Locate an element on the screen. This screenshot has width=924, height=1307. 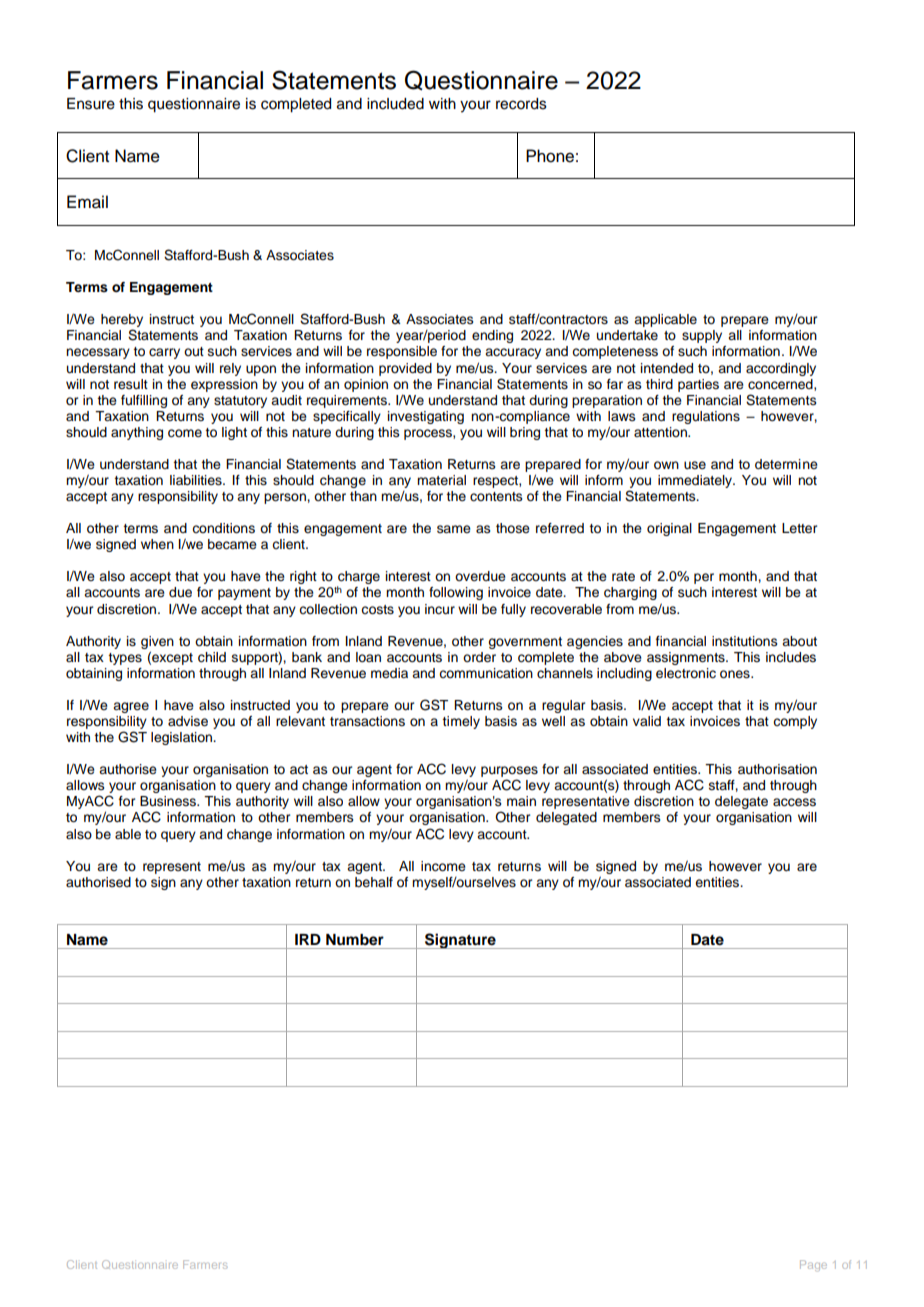
Ensure is located at coordinates (91, 104).
